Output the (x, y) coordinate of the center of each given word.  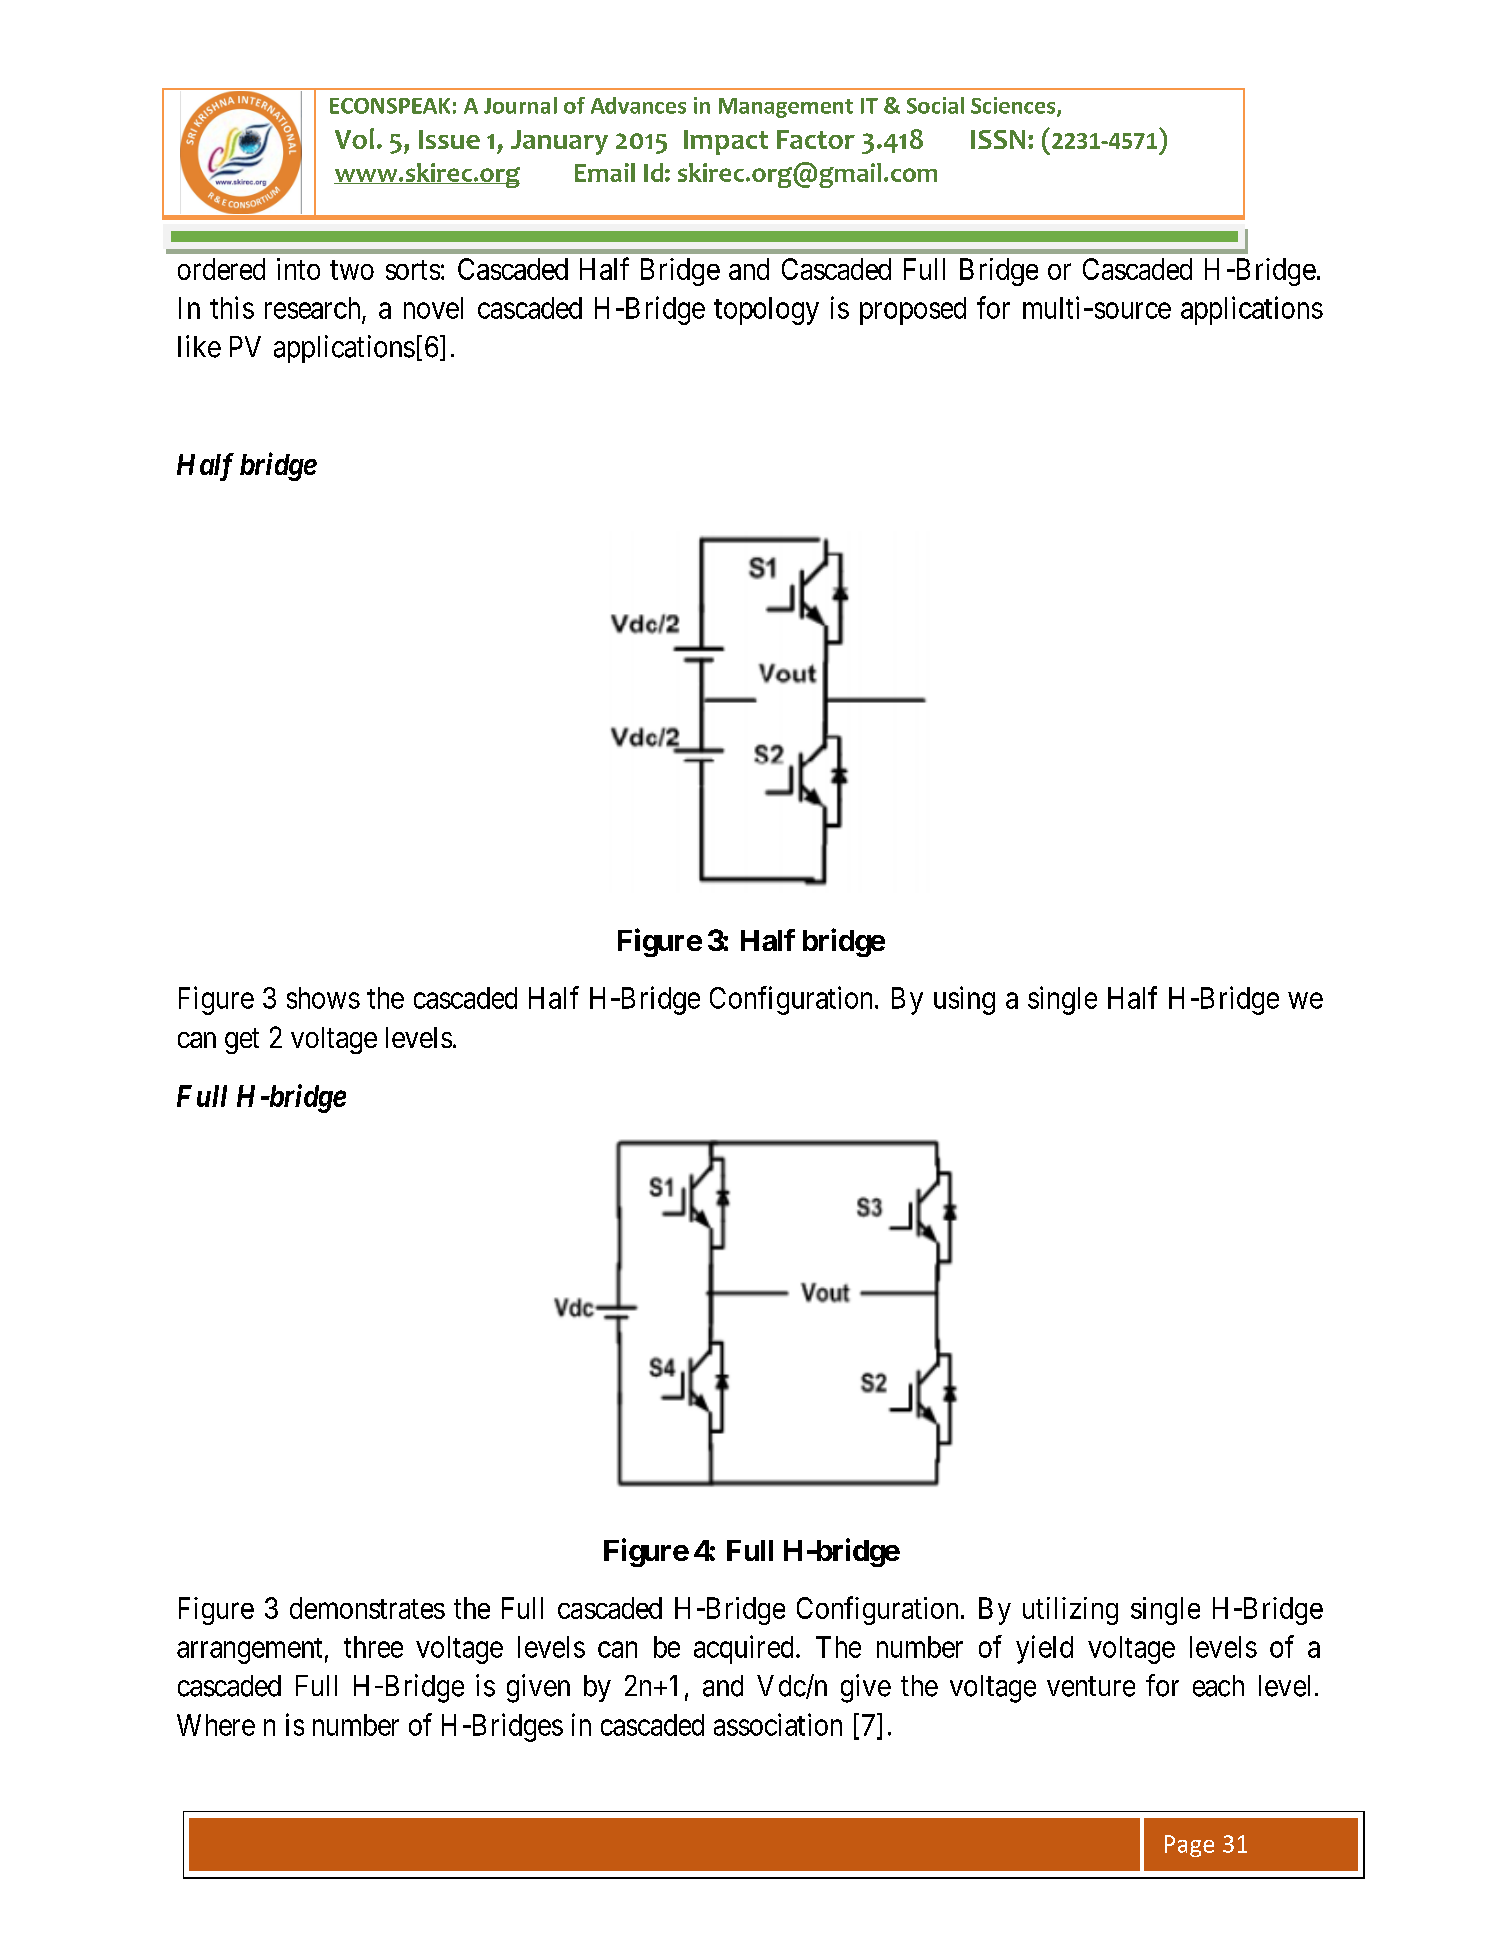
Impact (726, 142)
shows (323, 998)
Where (216, 1725)
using (964, 1000)
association (778, 1724)
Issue (449, 139)
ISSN (998, 139)
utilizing (1070, 1611)
